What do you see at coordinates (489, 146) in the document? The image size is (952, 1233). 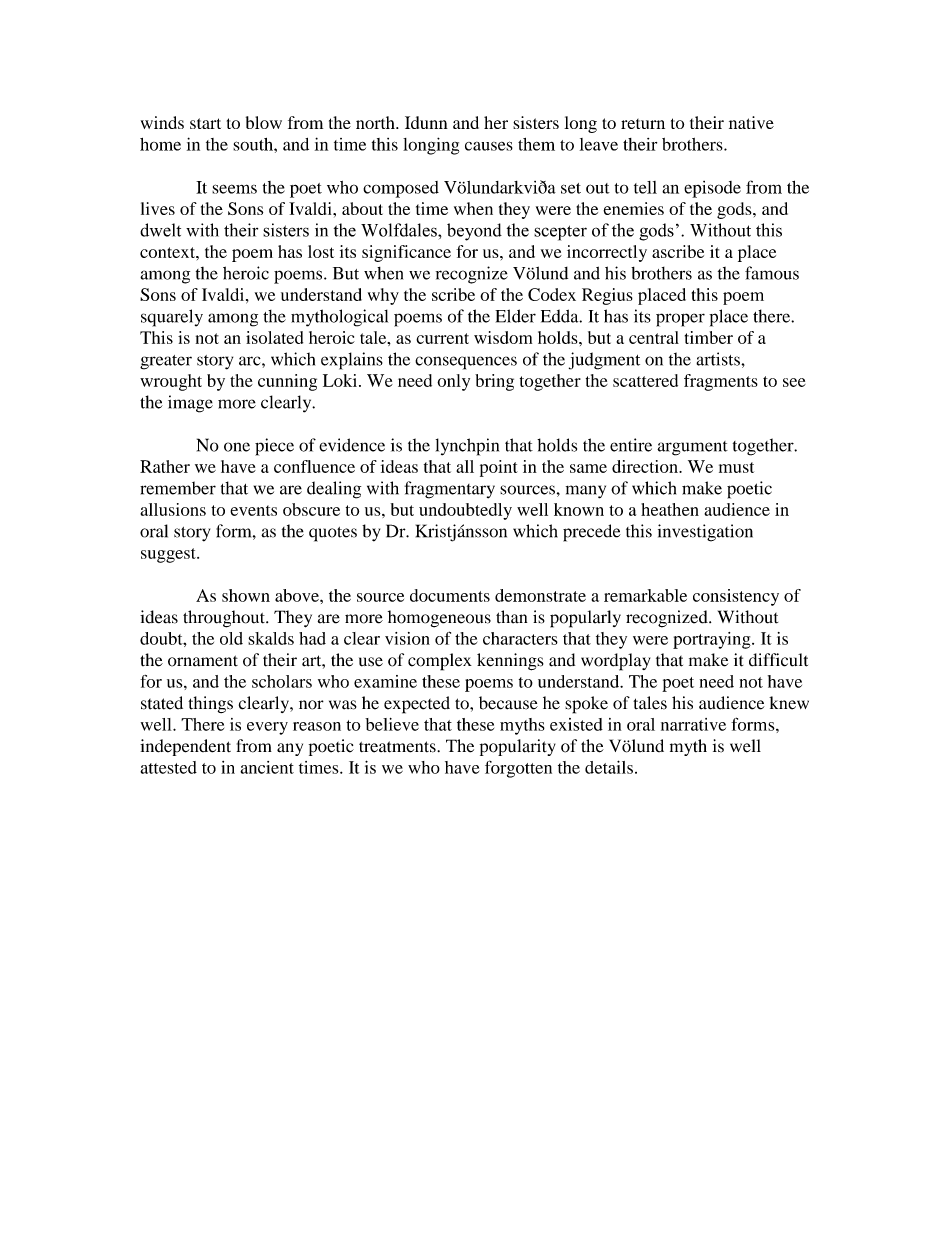 I see `causes` at bounding box center [489, 146].
